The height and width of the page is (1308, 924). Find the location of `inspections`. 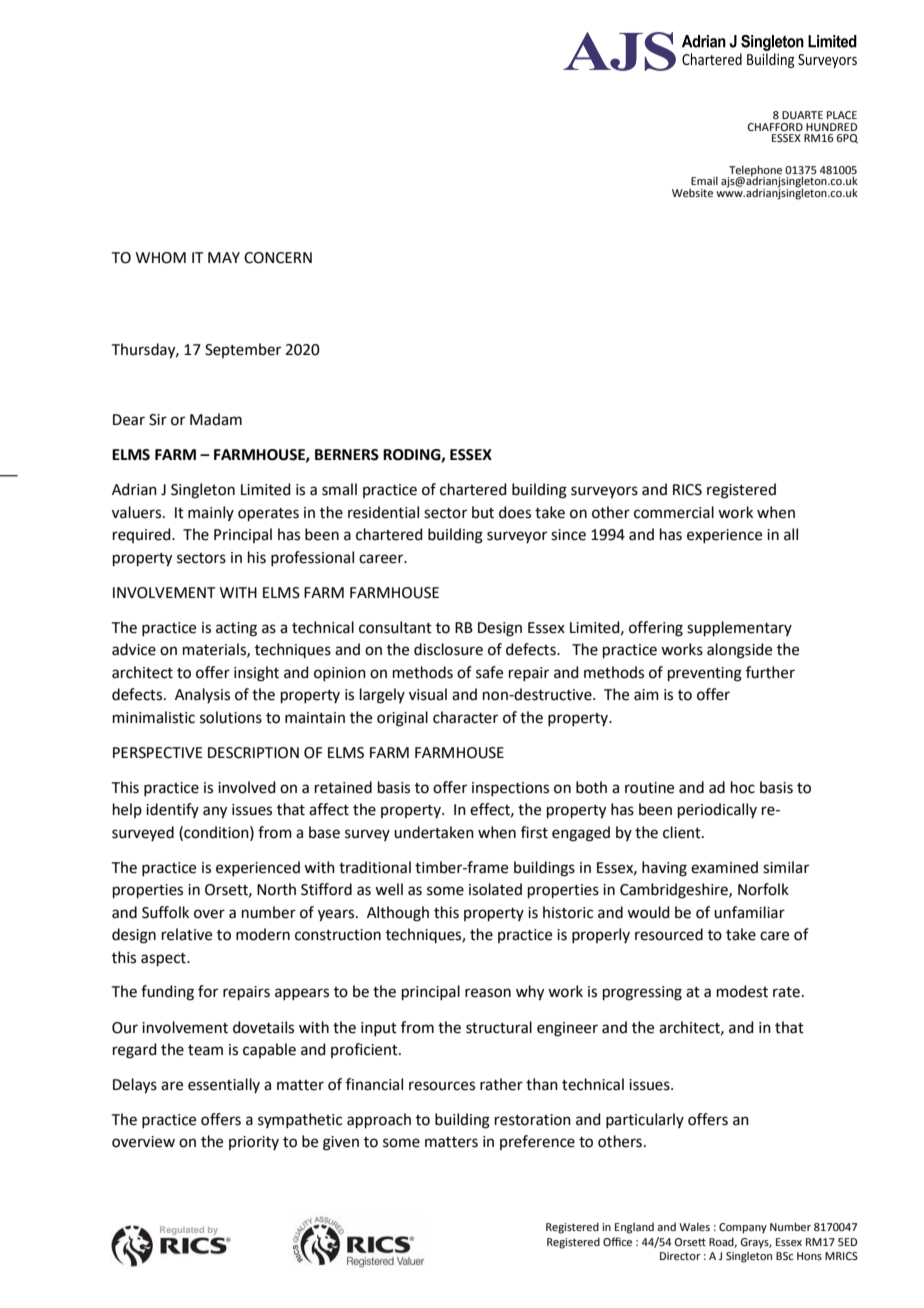

inspections is located at coordinates (510, 789).
